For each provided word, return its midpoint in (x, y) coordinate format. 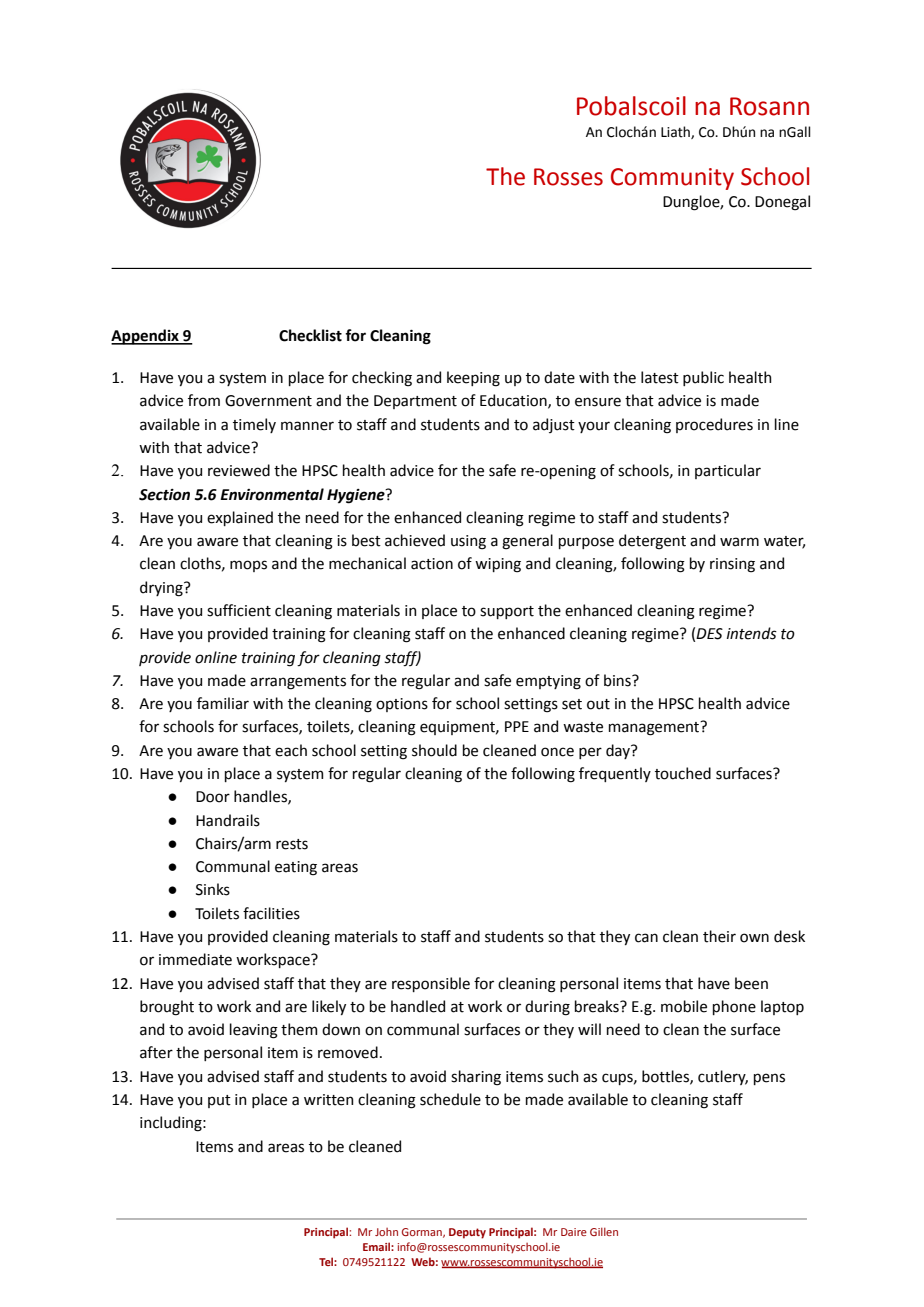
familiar (223, 703)
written (329, 1100)
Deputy (467, 1233)
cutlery (723, 1077)
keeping (473, 379)
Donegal (782, 203)
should (434, 750)
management (655, 728)
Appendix (146, 337)
